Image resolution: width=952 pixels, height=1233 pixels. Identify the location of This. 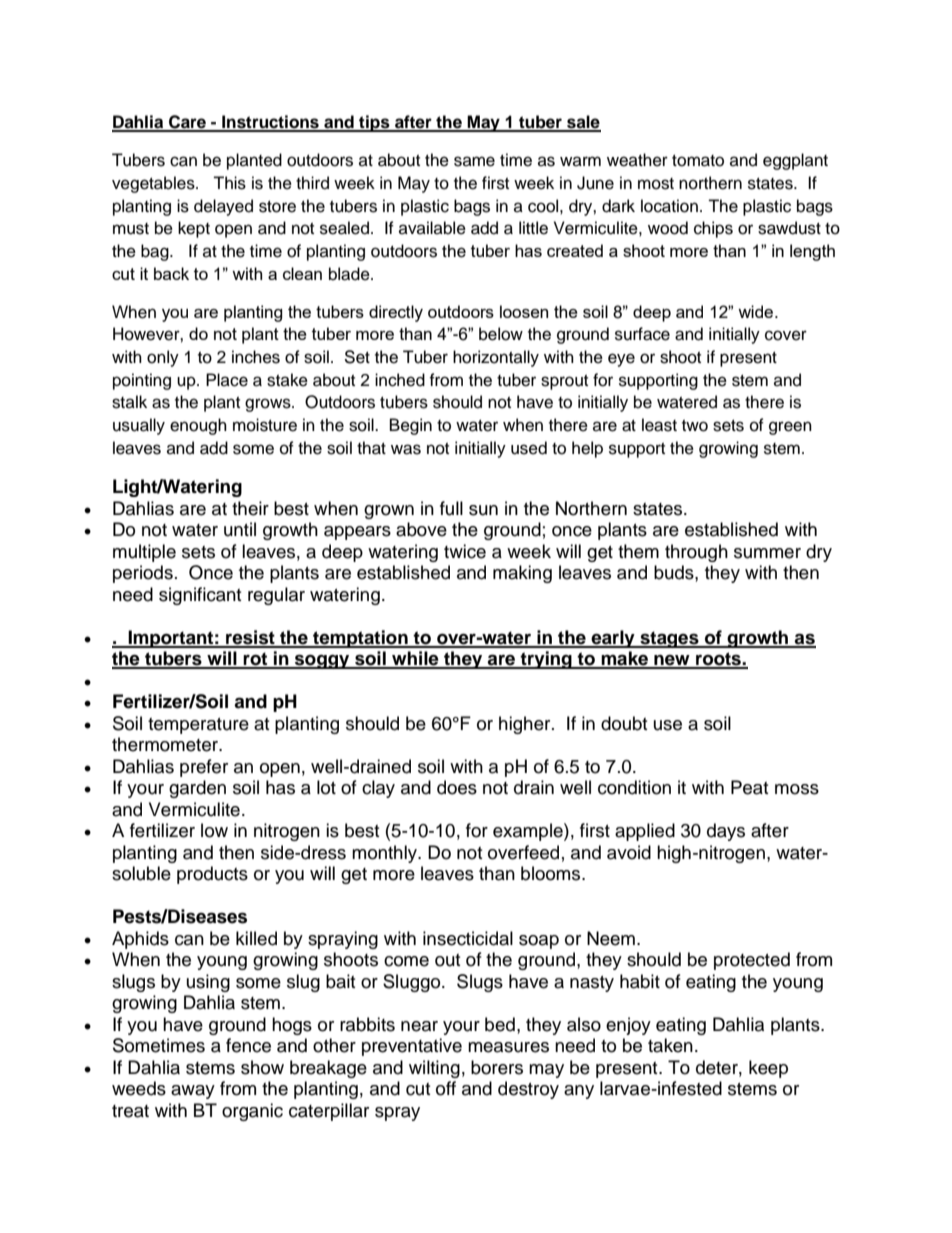
(229, 183).
